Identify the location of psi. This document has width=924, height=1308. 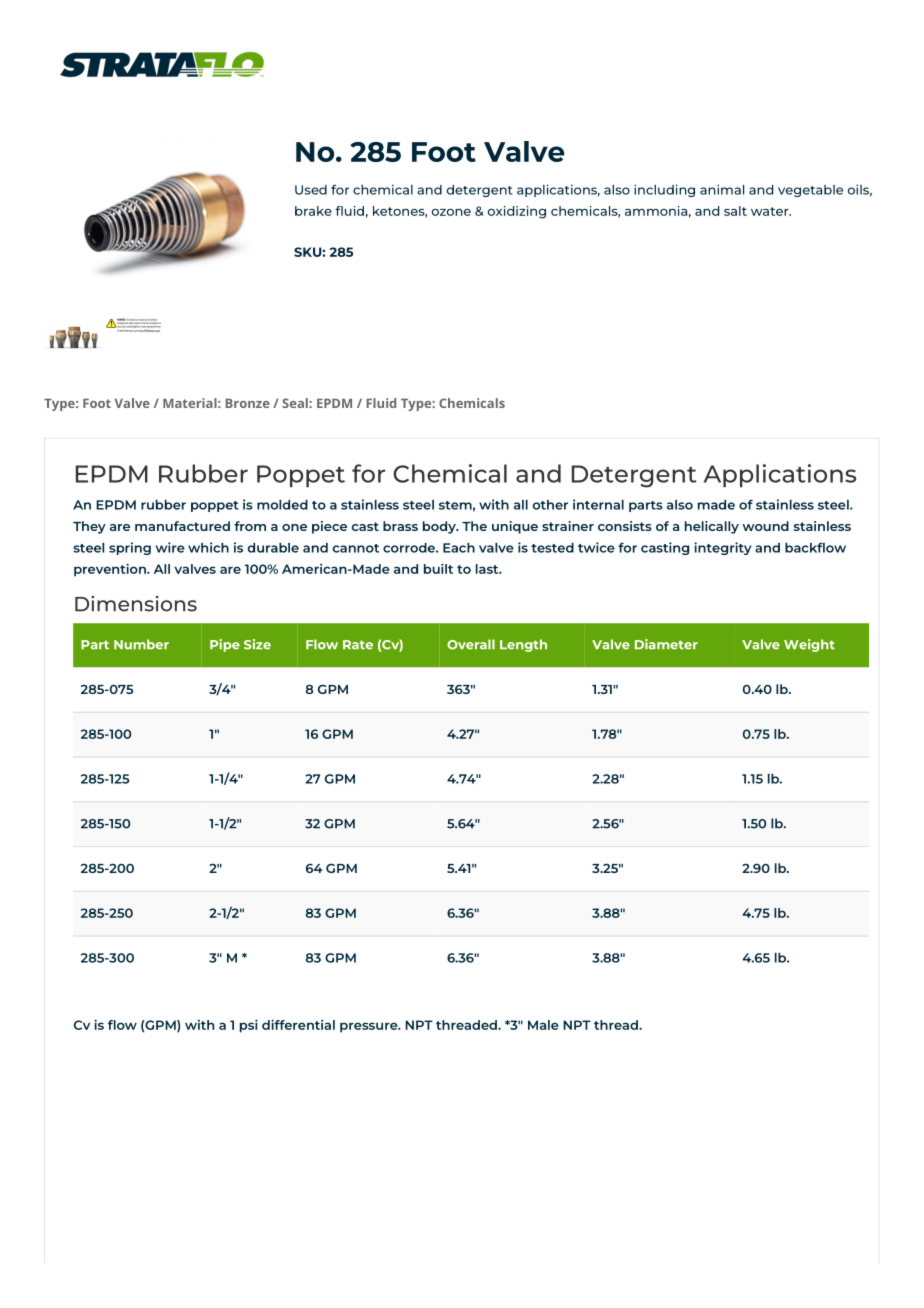
(249, 1026).
